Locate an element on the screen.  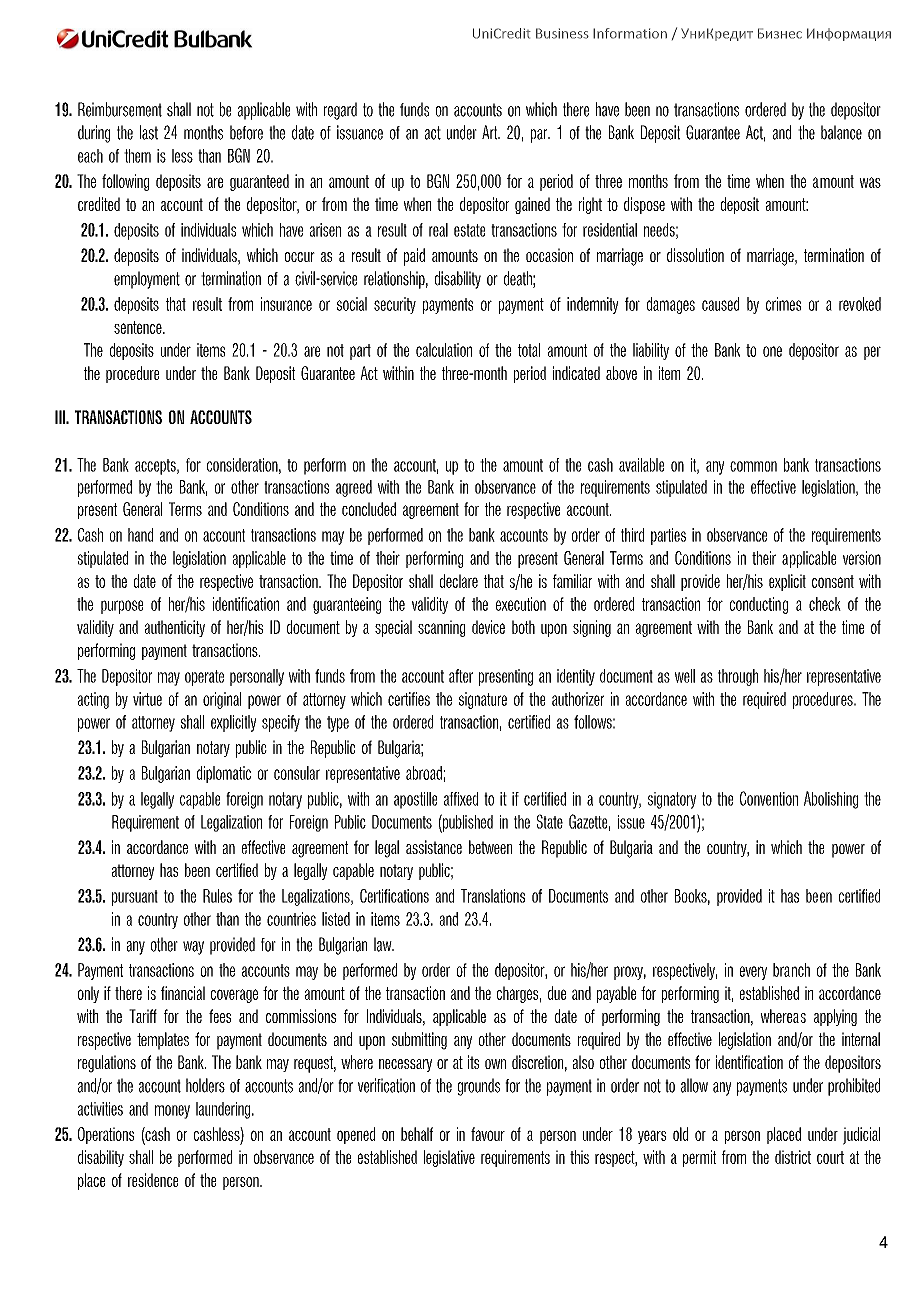
calculation is located at coordinates (444, 350).
